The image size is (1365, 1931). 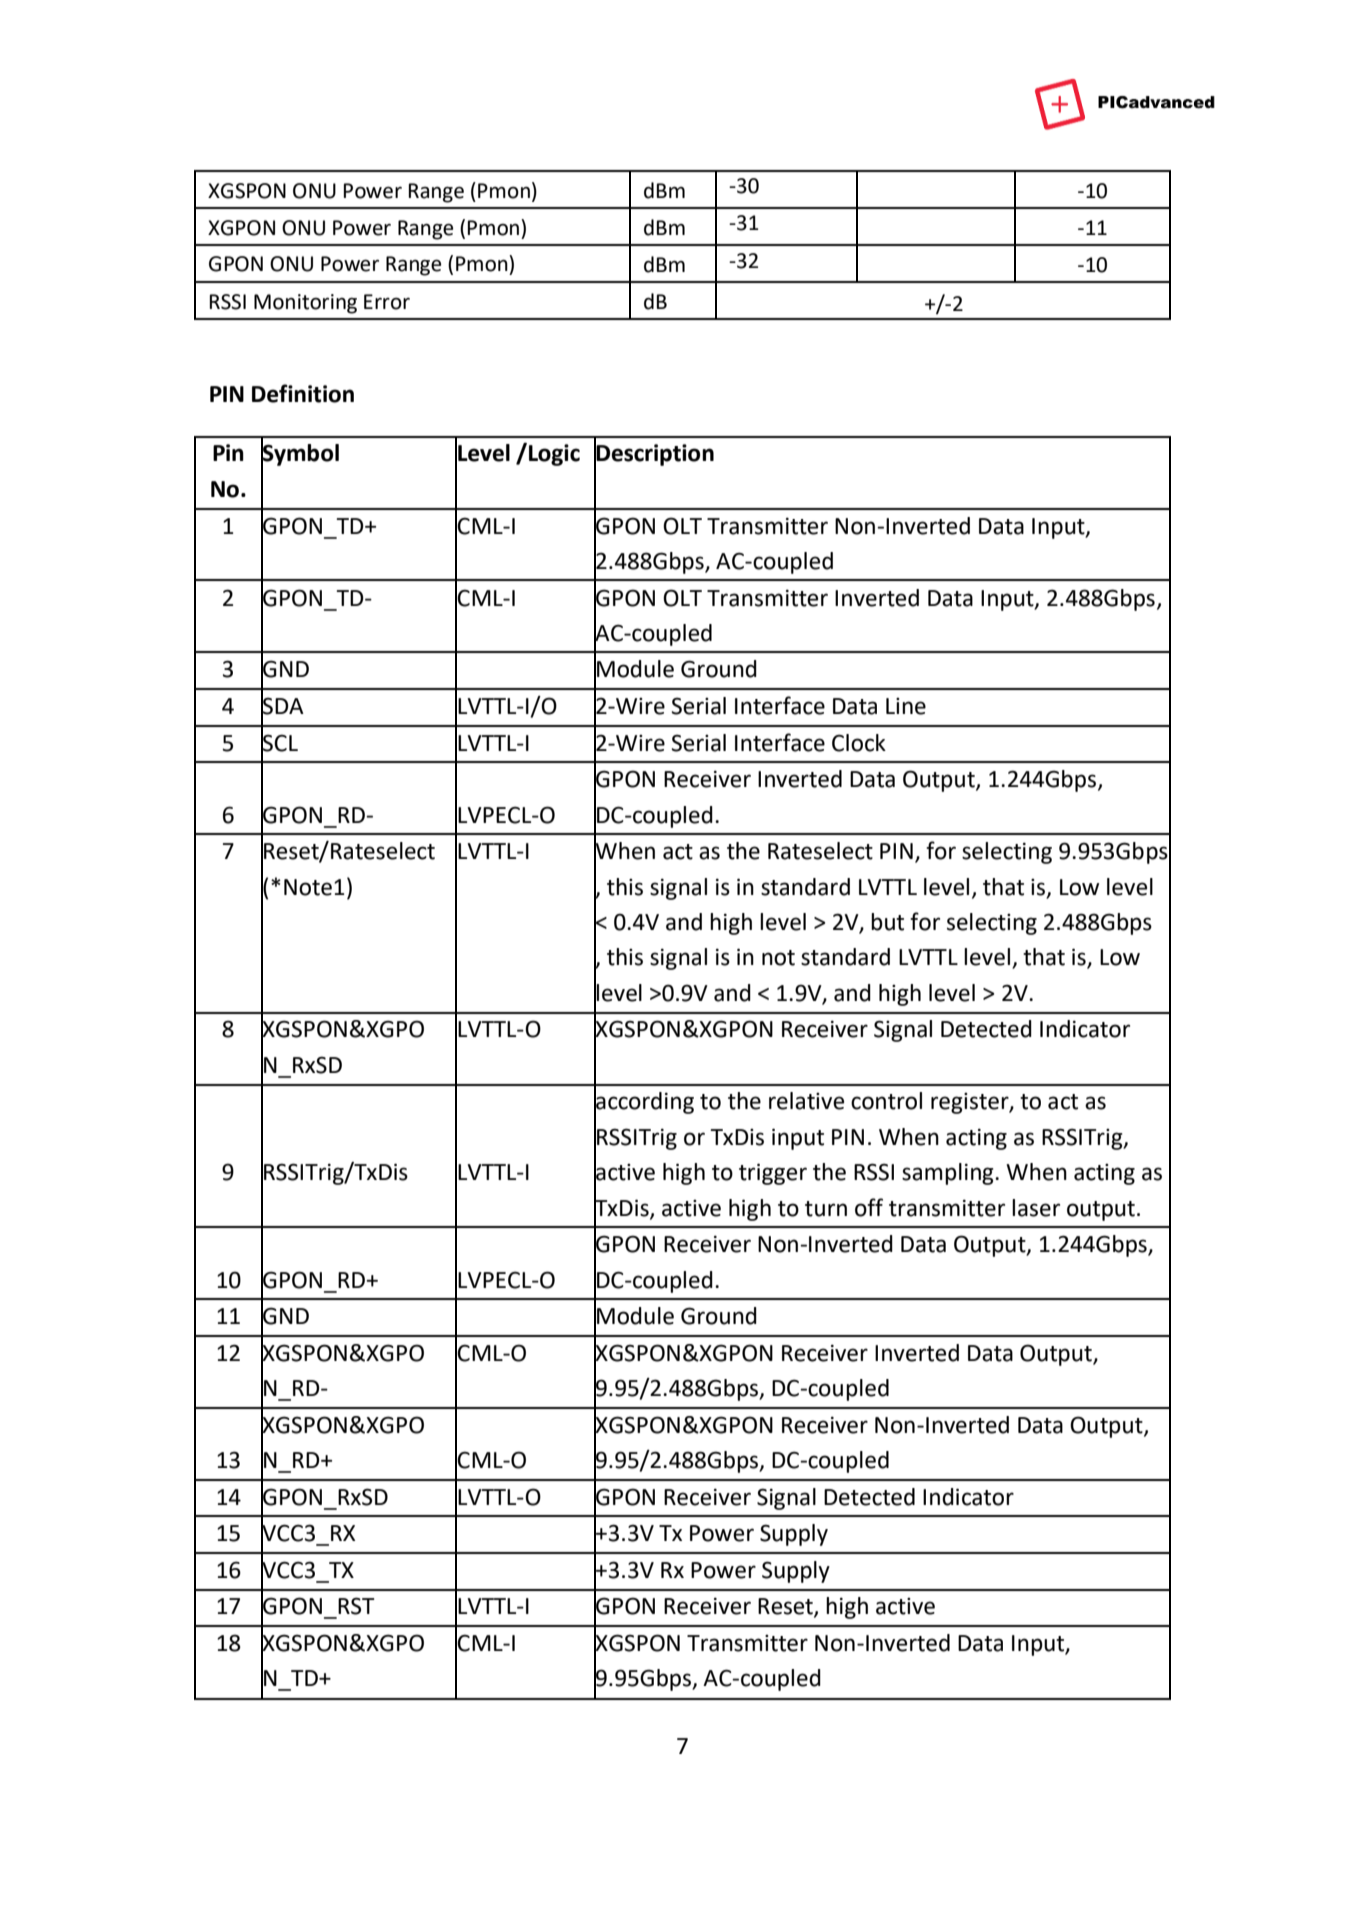 I want to click on off, so click(x=869, y=1207).
